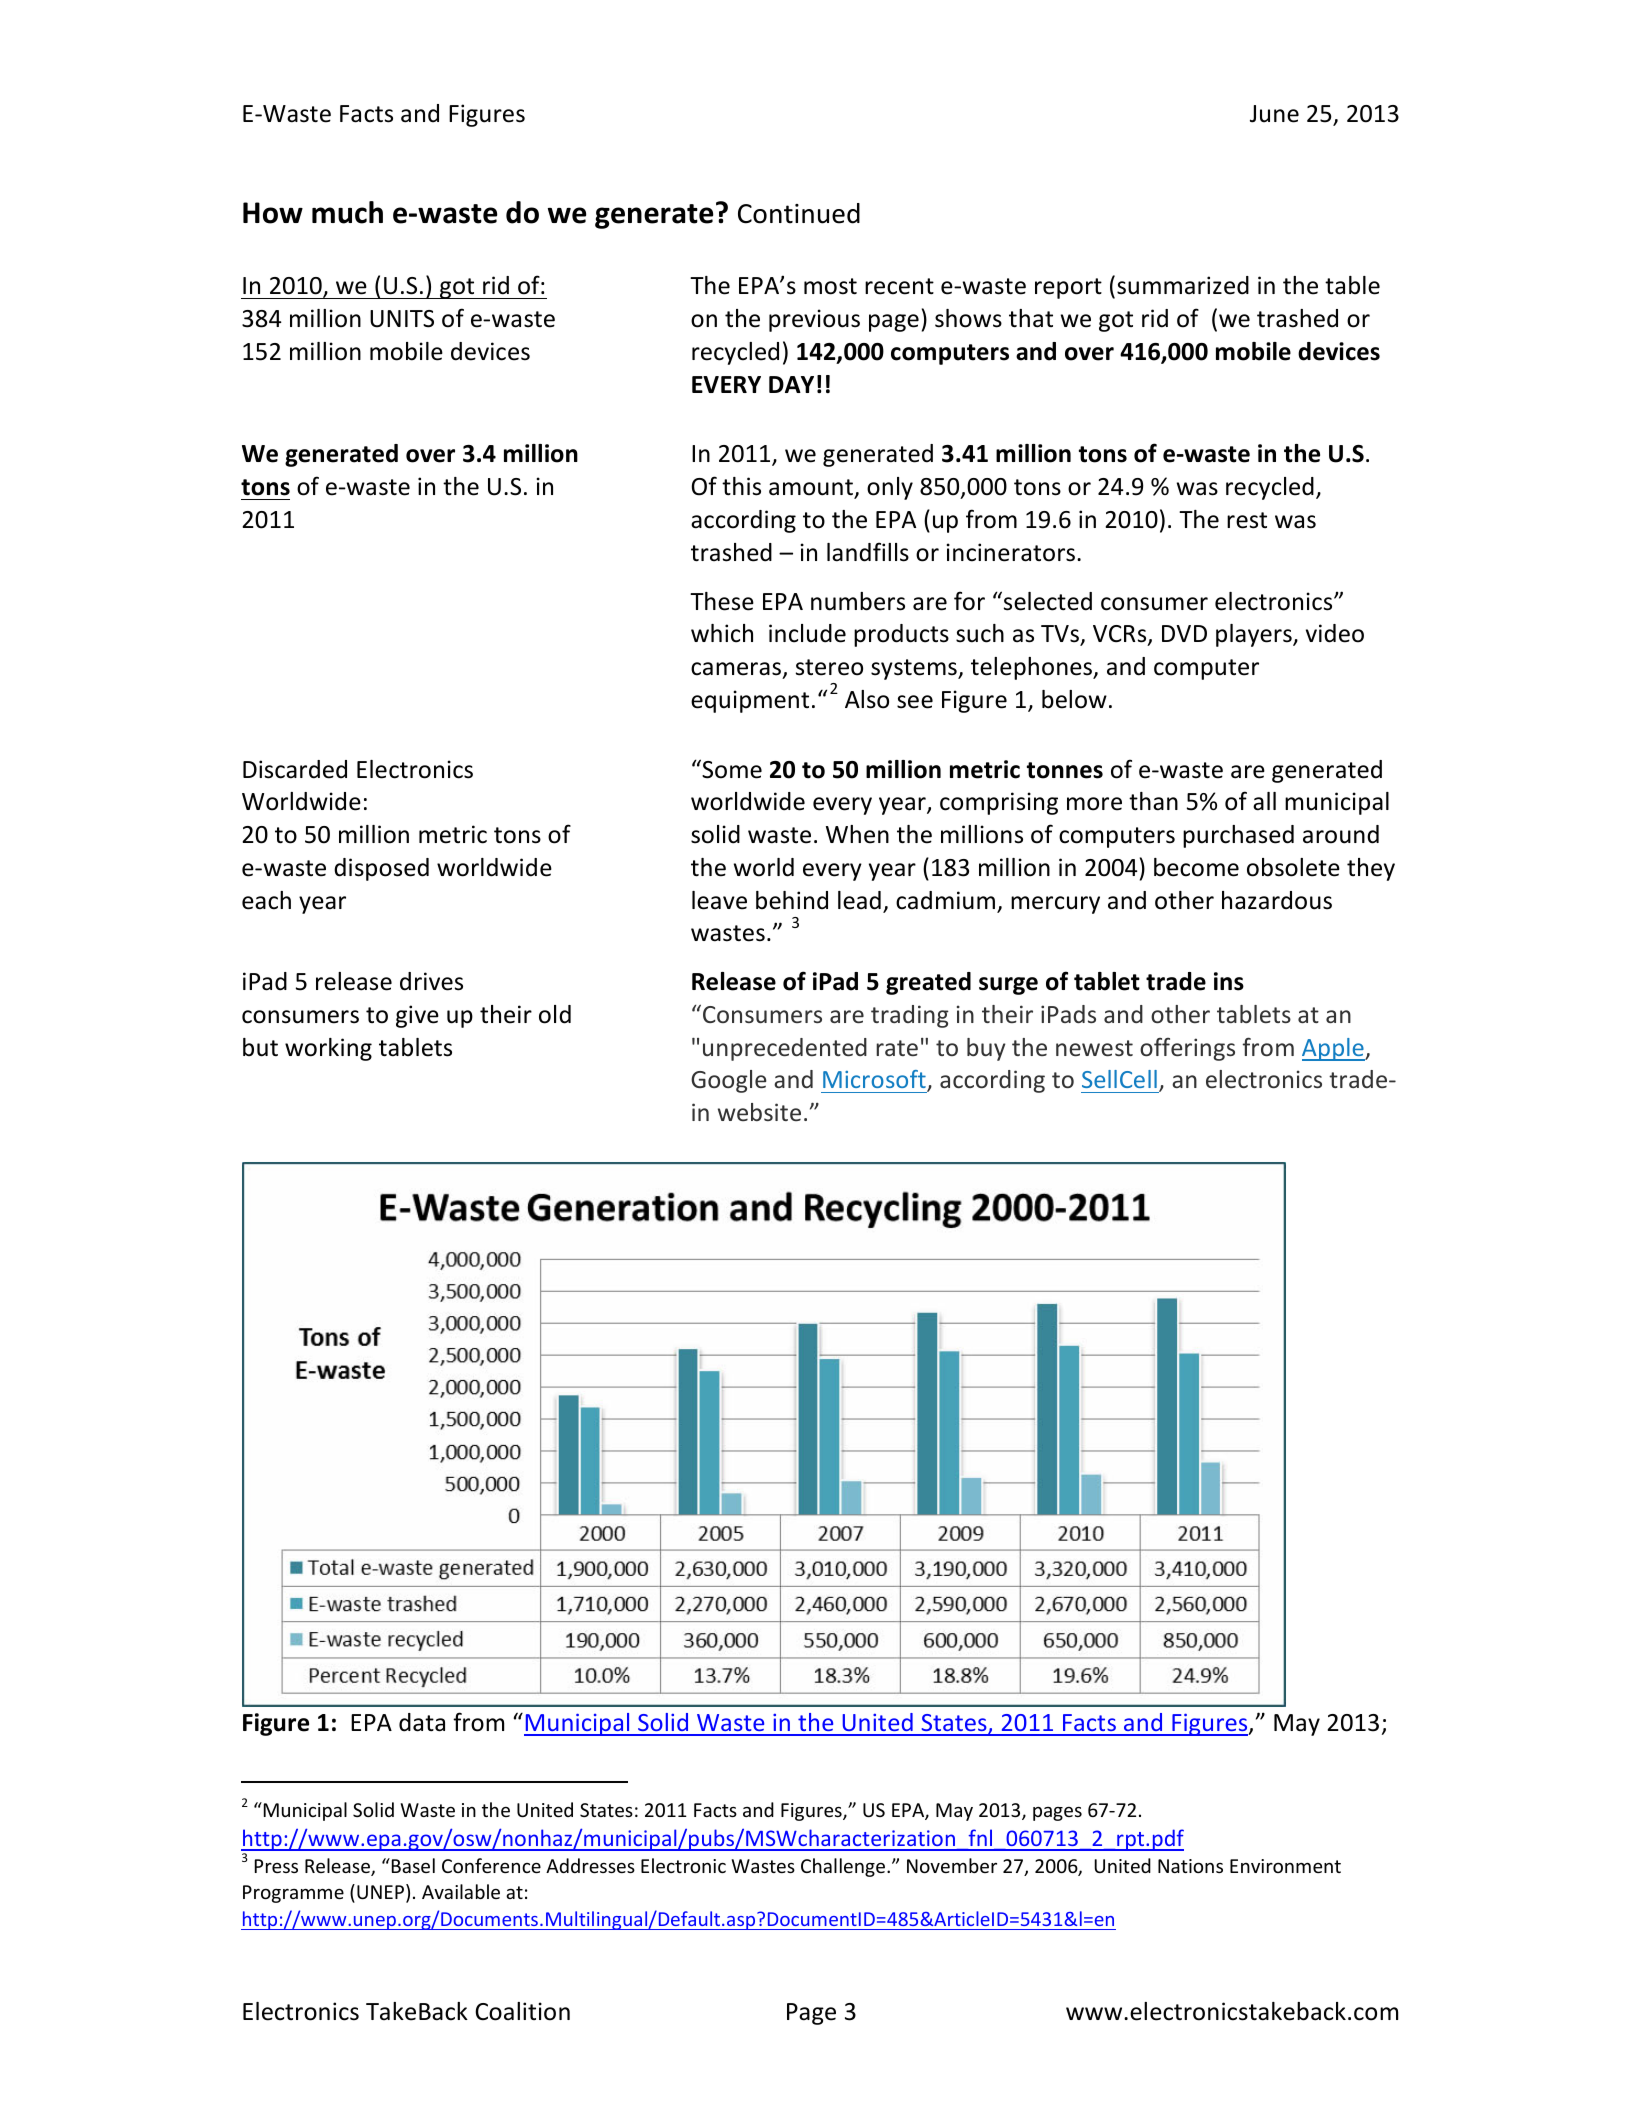 This image has height=2125, width=1642. Describe the element at coordinates (295, 769) in the image. I see `Discarded` at that location.
